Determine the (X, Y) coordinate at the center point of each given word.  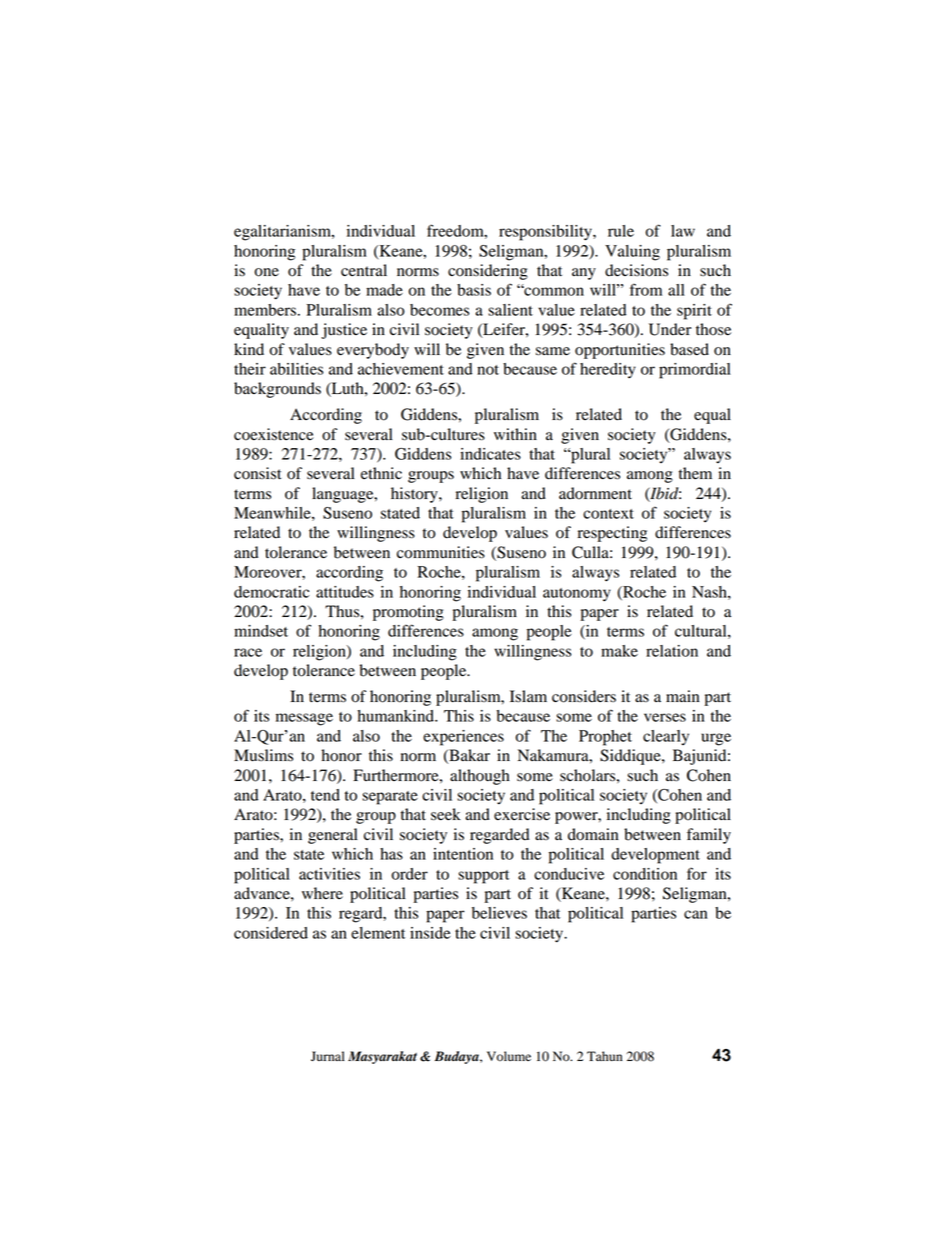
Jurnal (328, 1056)
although (480, 777)
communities (441, 552)
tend (325, 795)
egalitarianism (283, 233)
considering (488, 272)
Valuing (632, 253)
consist (257, 473)
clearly (666, 737)
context (608, 514)
